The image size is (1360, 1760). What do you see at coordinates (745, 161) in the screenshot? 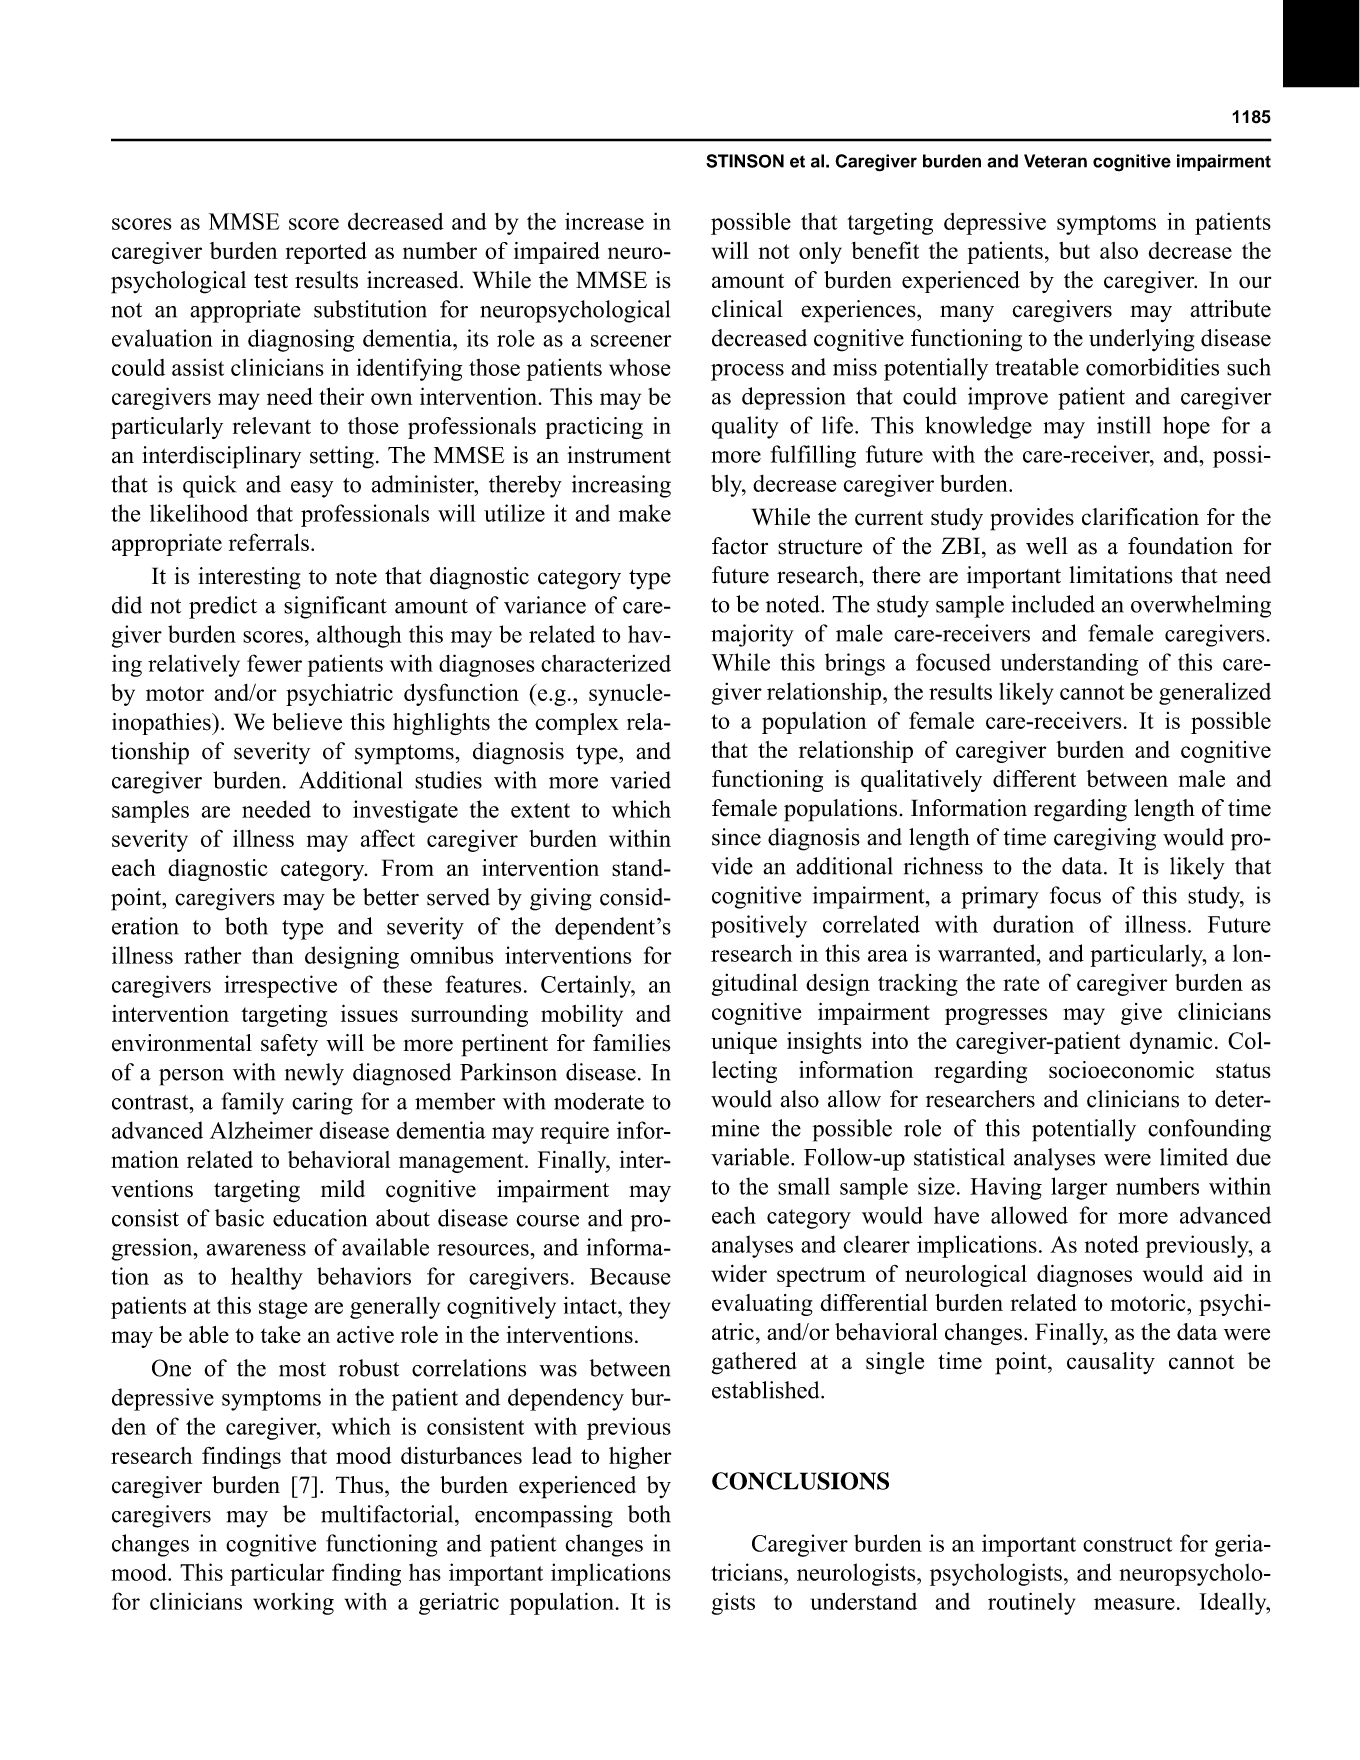
I see `STINSON` at bounding box center [745, 161].
